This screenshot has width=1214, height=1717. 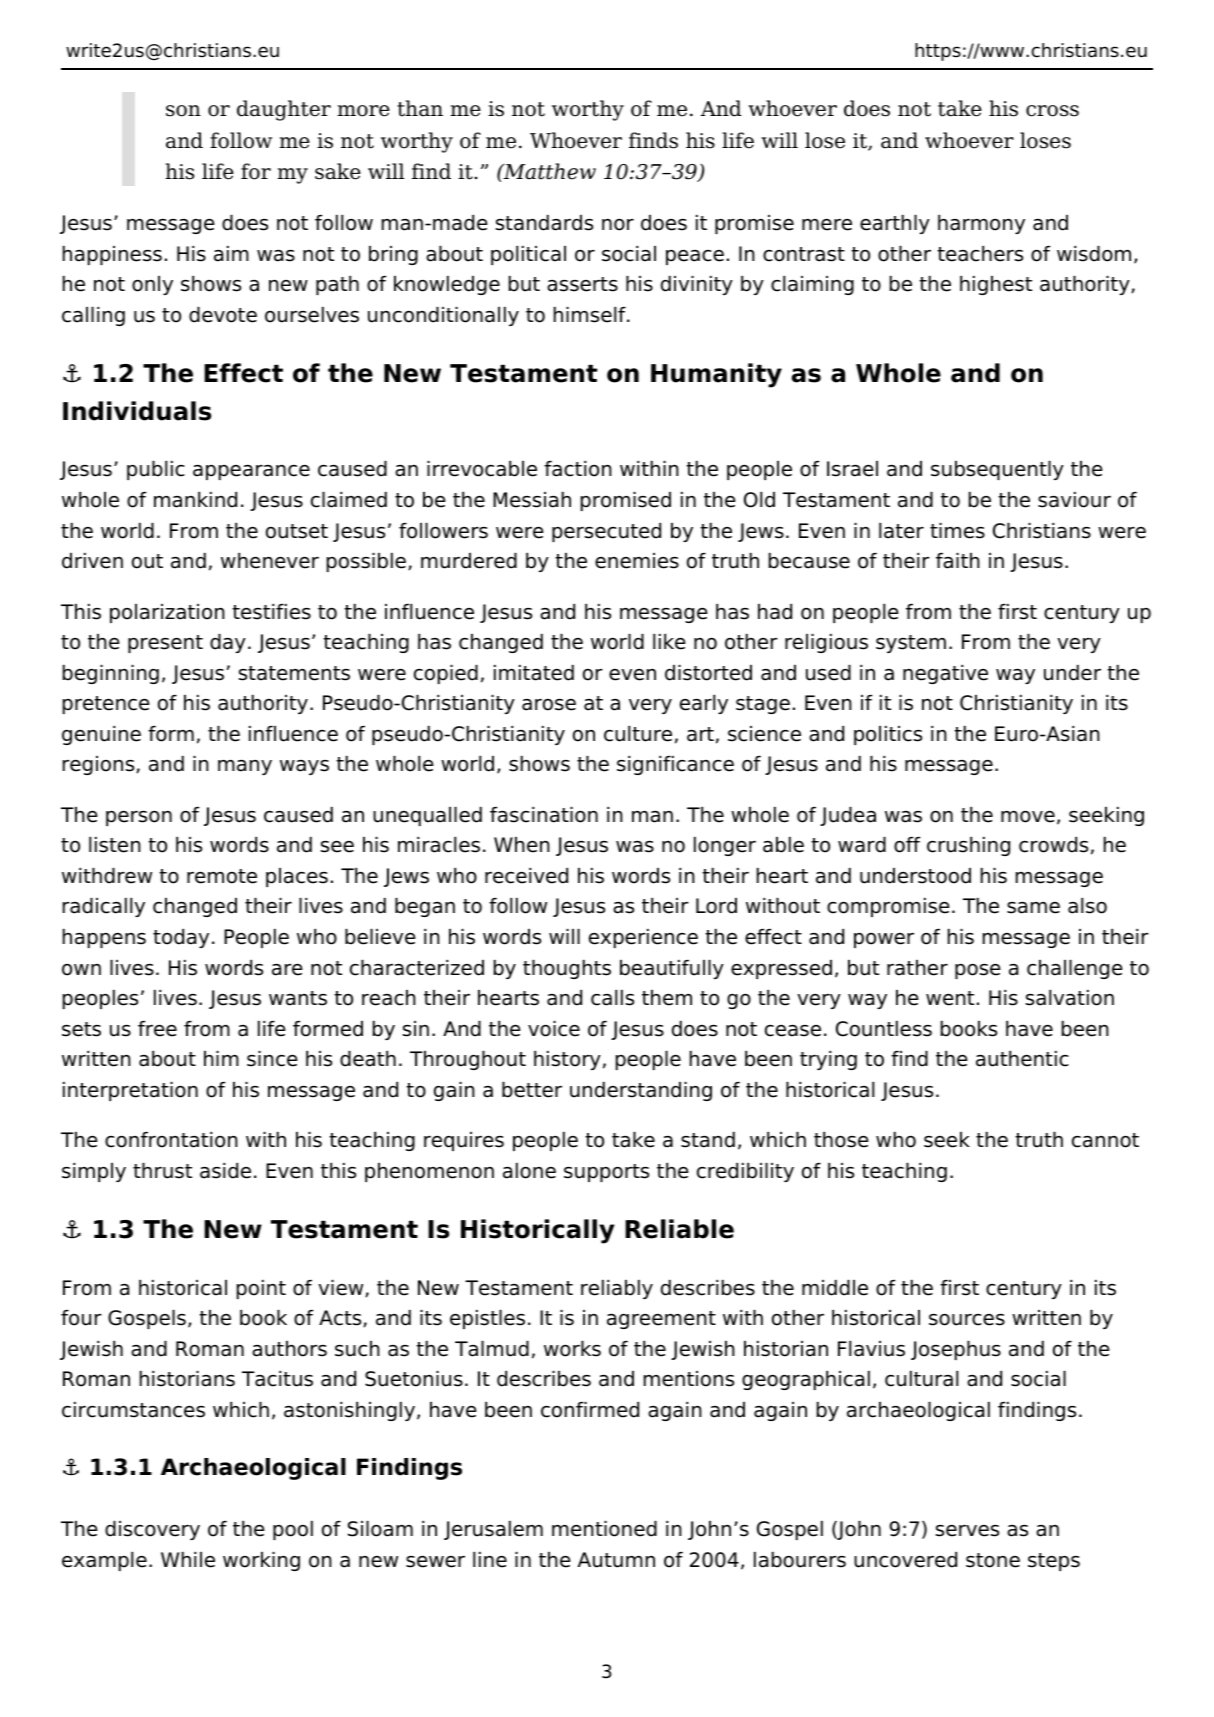 What do you see at coordinates (222, 876) in the screenshot?
I see `remote` at bounding box center [222, 876].
